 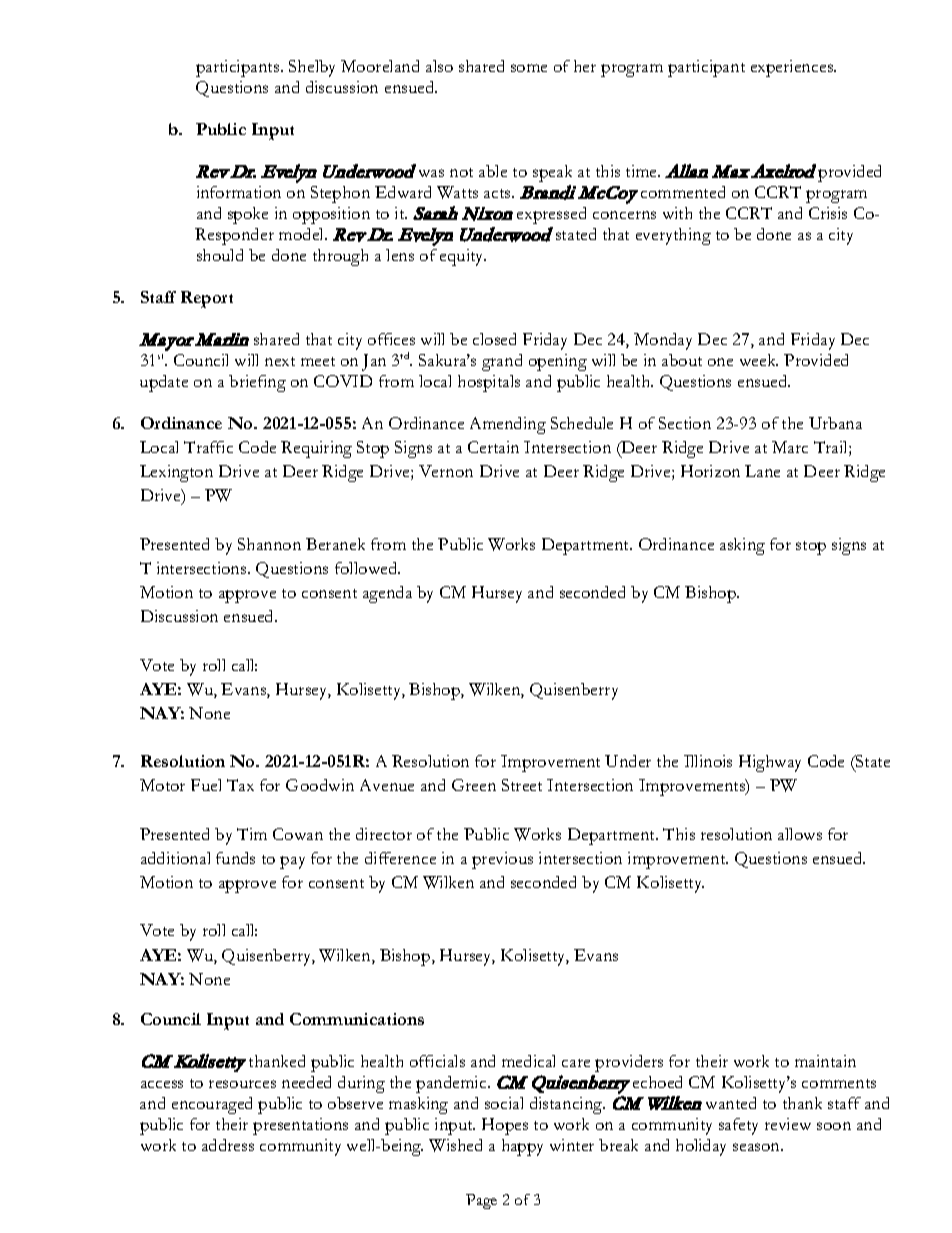 I want to click on Street, so click(x=522, y=785).
